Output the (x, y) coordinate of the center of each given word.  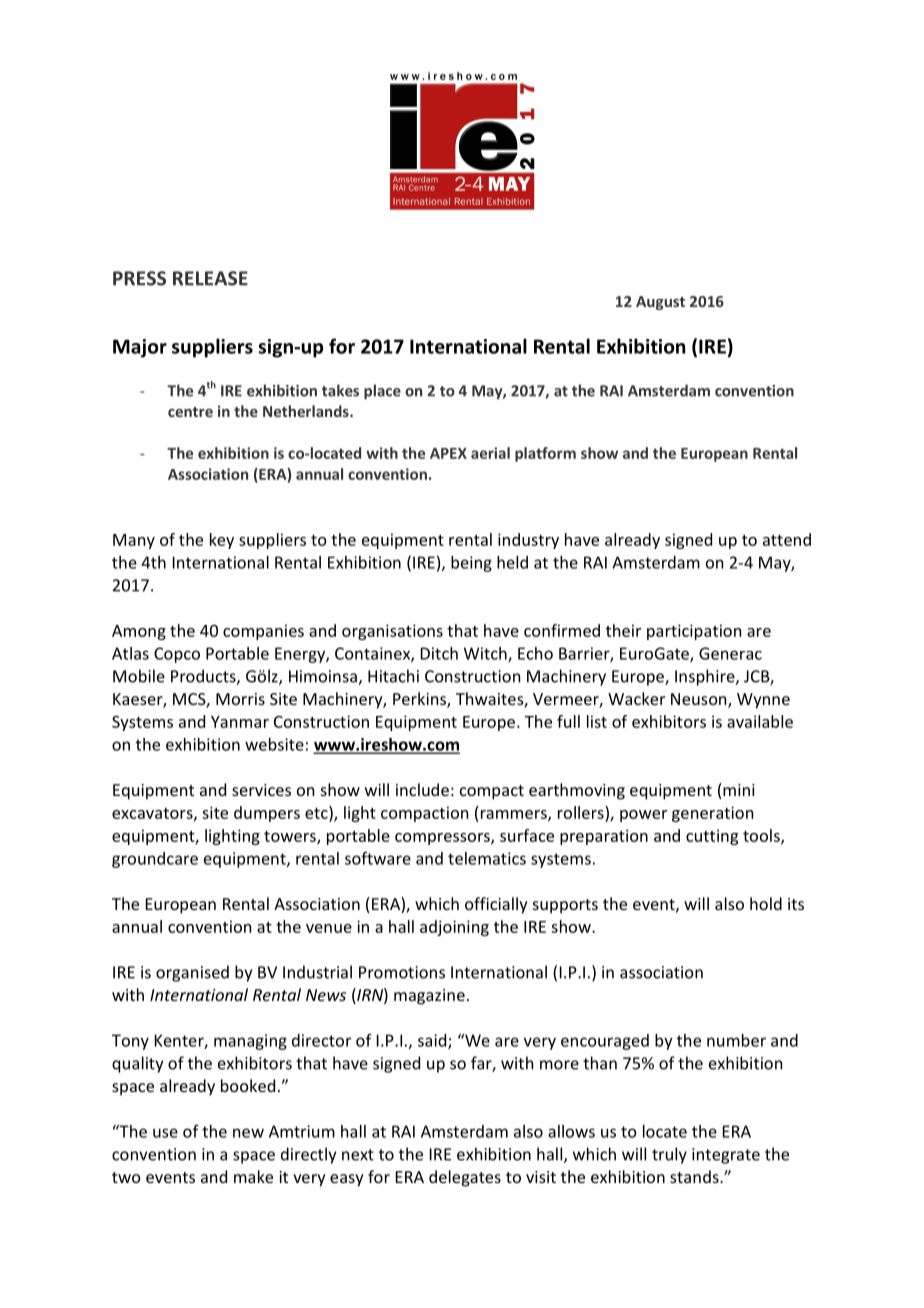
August (660, 303)
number (736, 1040)
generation (712, 814)
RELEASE (210, 278)
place (382, 392)
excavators (153, 814)
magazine (429, 997)
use (165, 1133)
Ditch (439, 653)
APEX (448, 453)
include (422, 789)
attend (787, 539)
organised (192, 973)
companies (263, 632)
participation (694, 632)
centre (190, 412)
